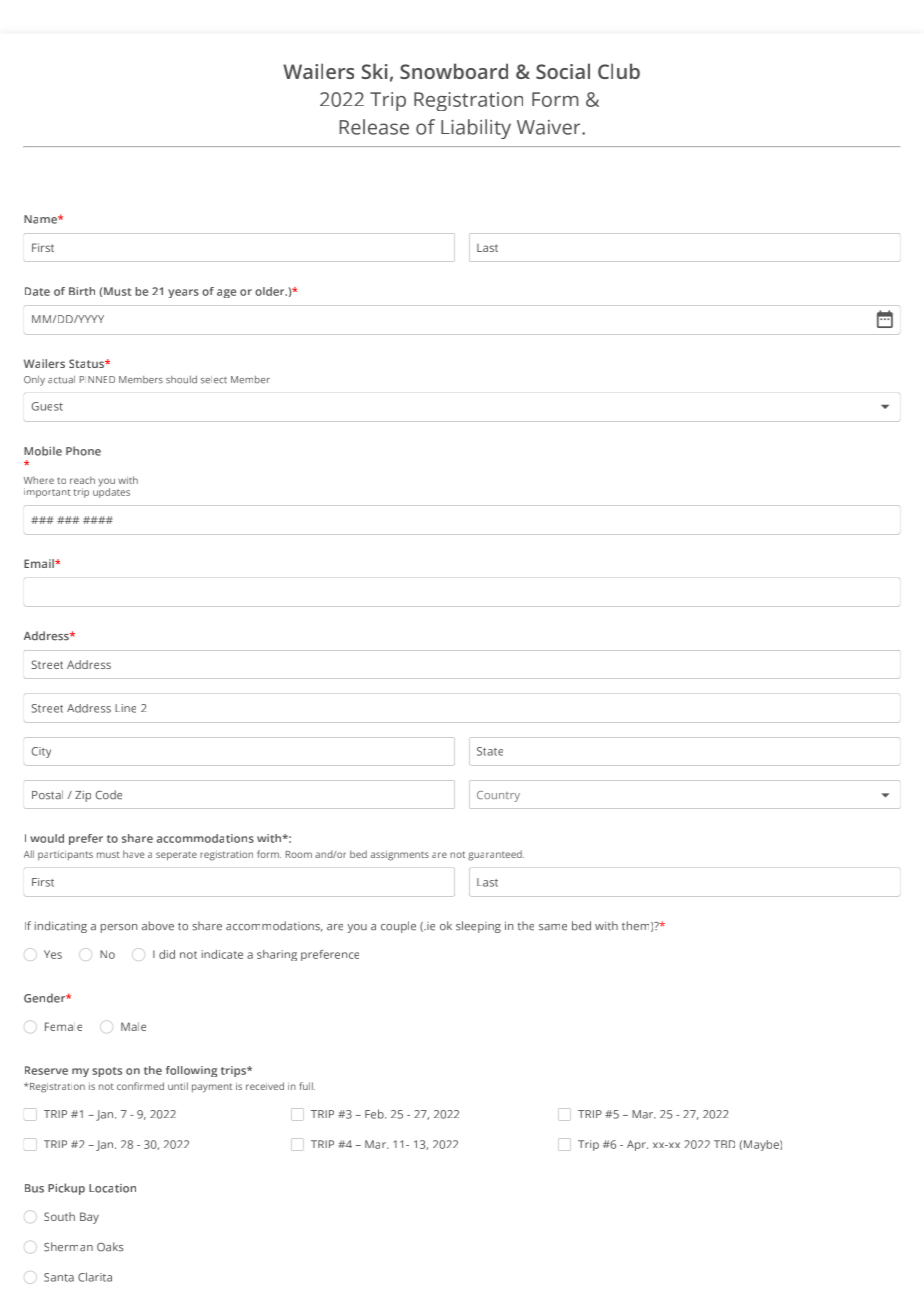 This screenshot has width=924, height=1308. Describe the element at coordinates (374, 127) in the screenshot. I see `Release` at that location.
